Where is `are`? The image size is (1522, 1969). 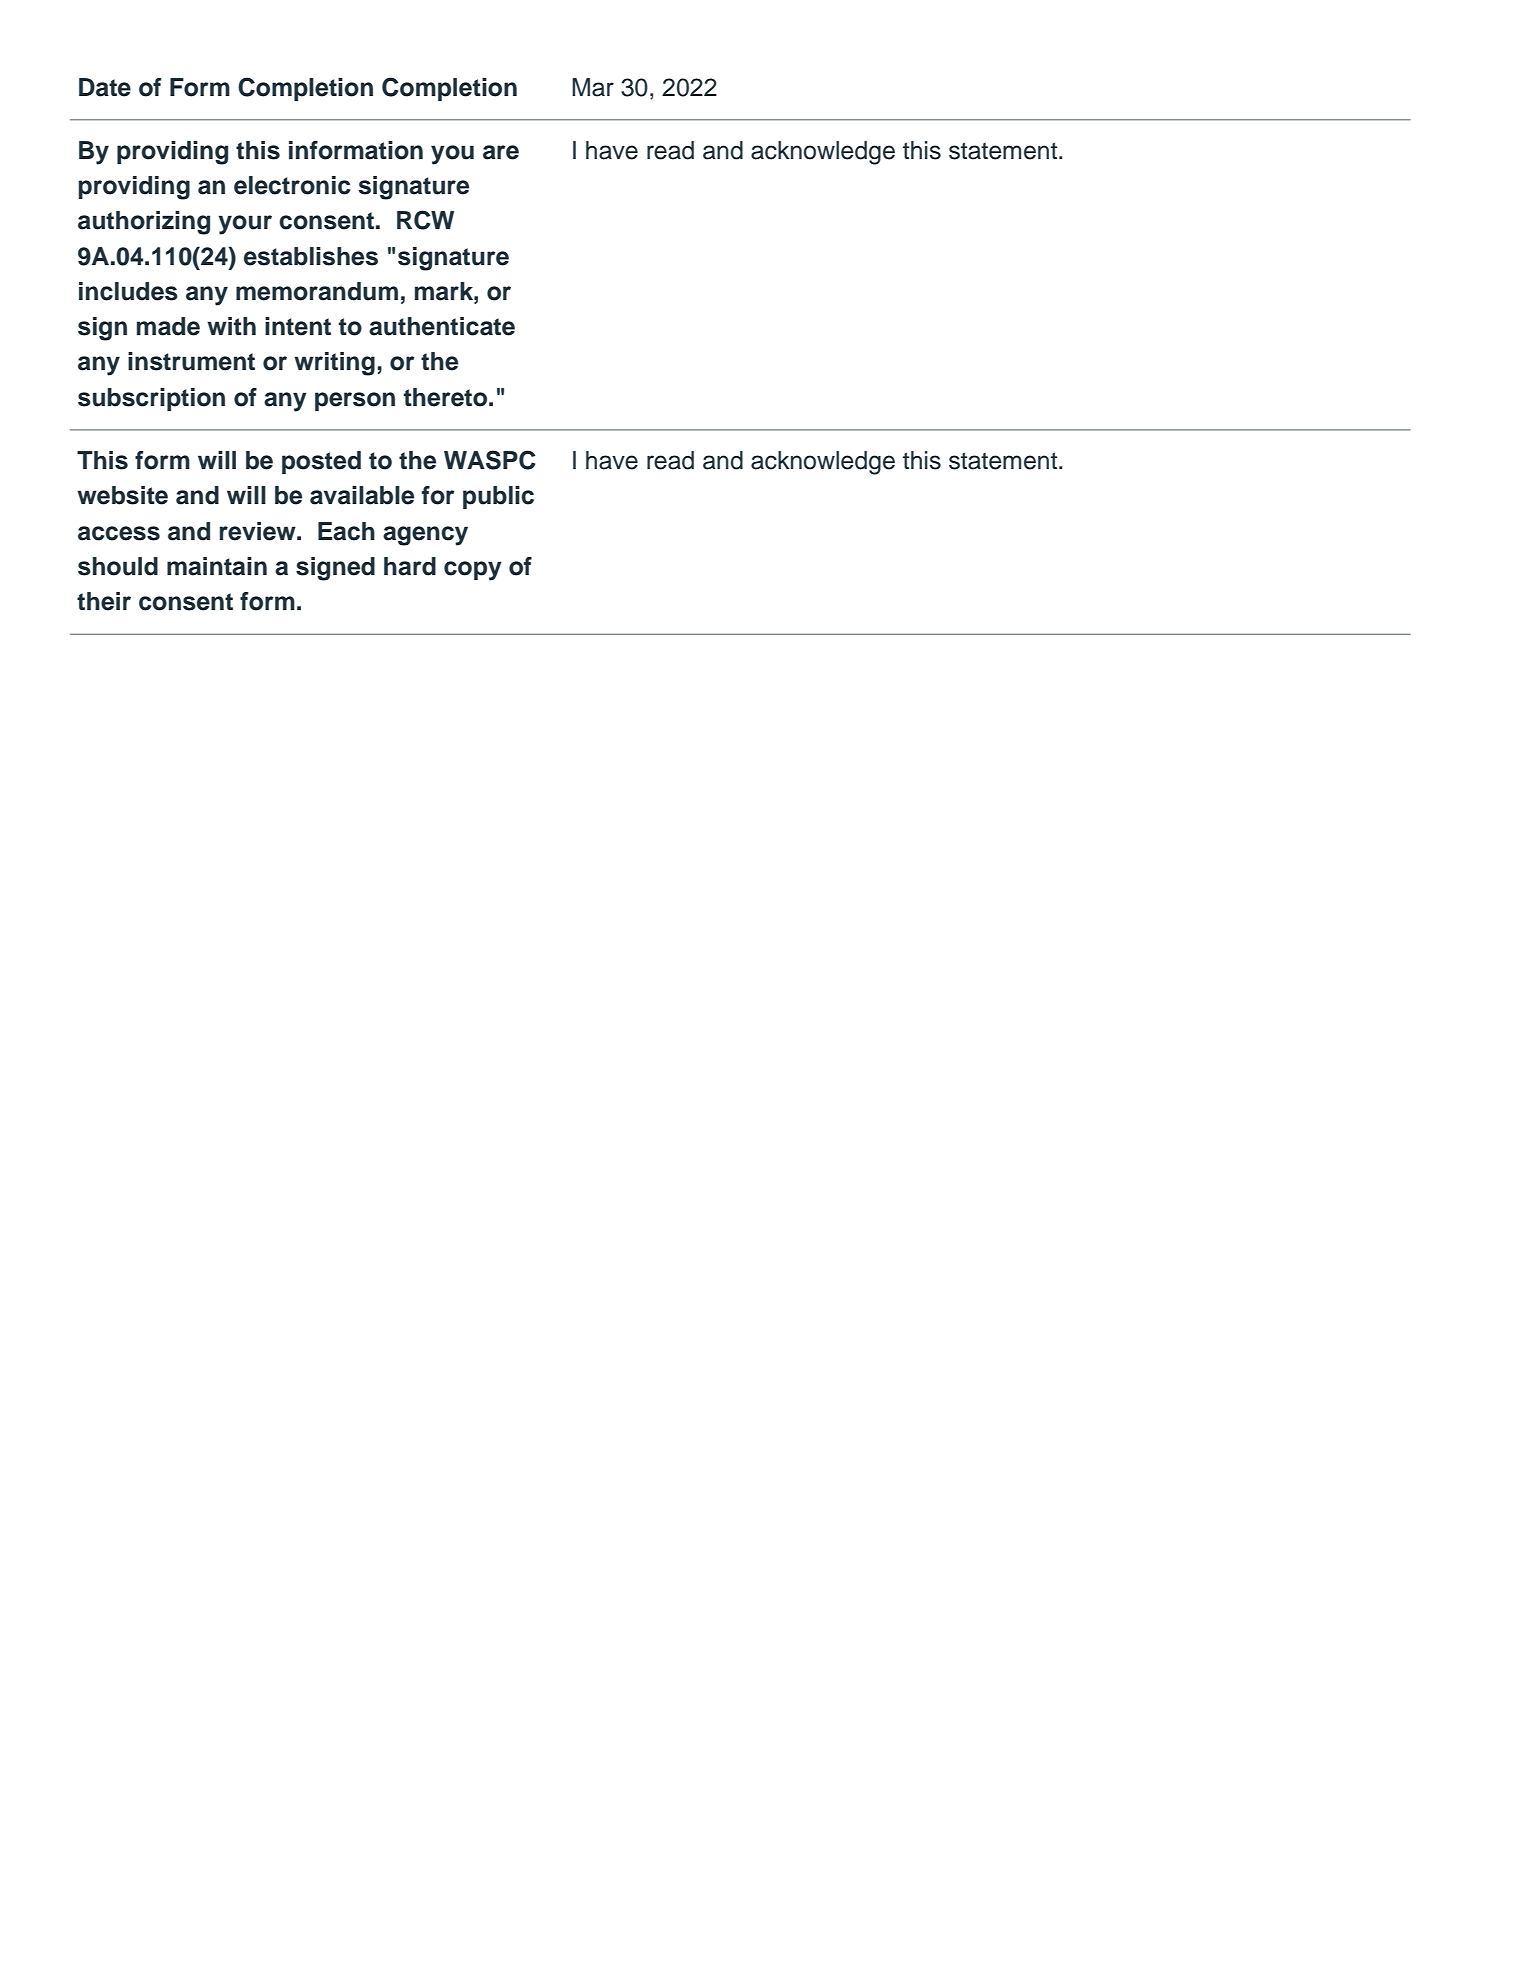 are is located at coordinates (501, 152).
